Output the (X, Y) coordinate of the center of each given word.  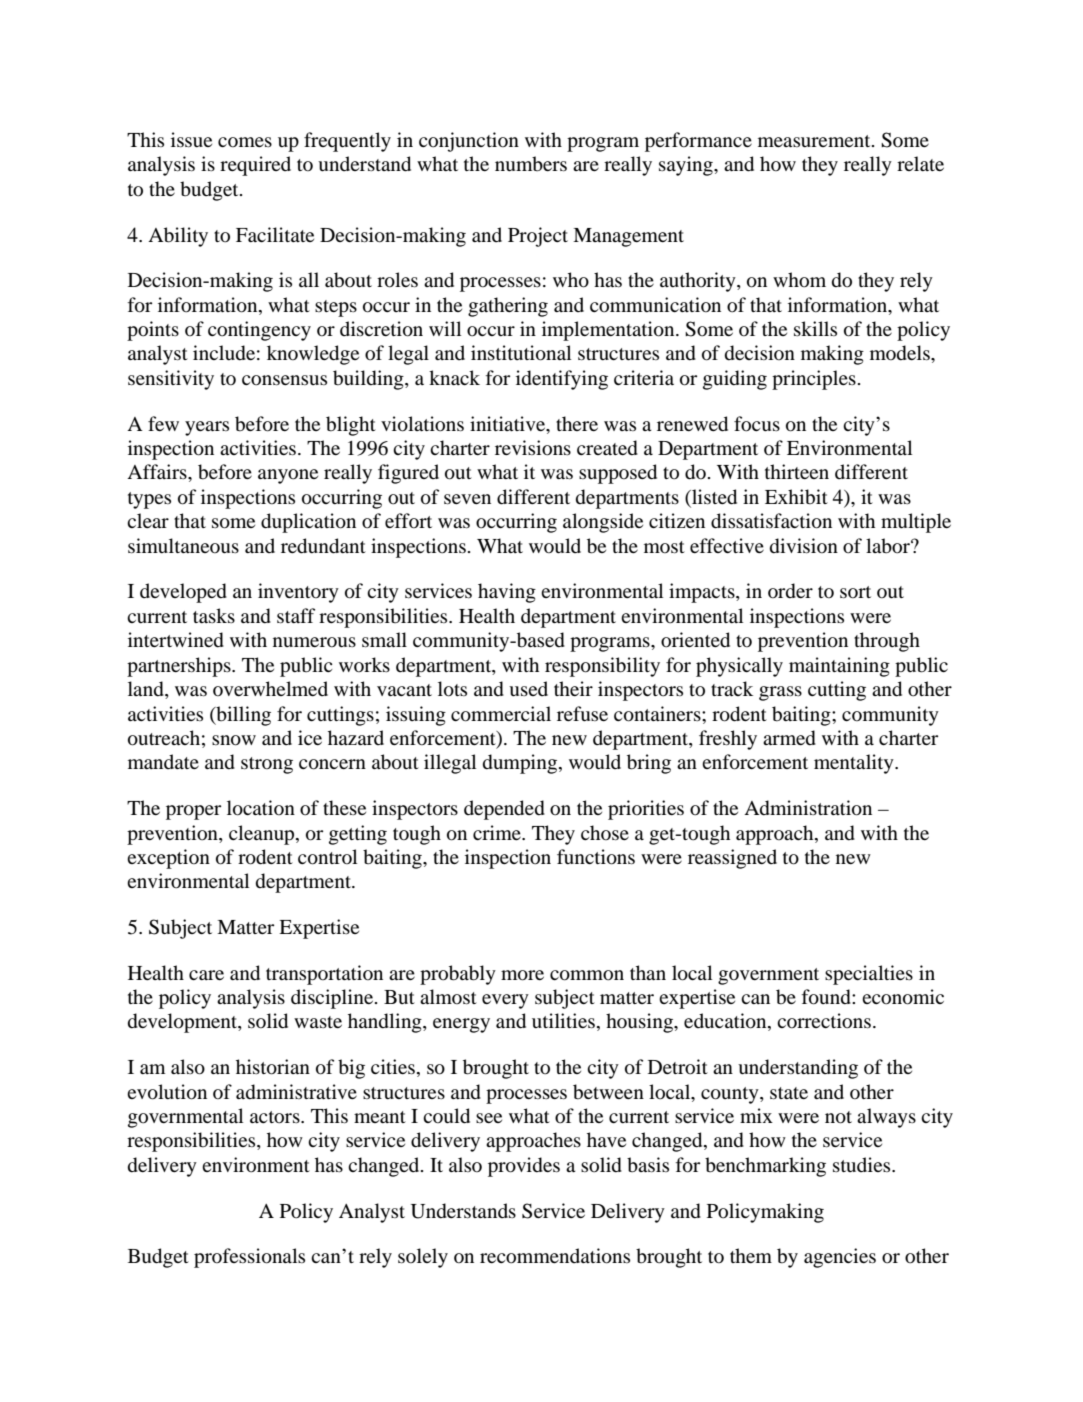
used (528, 689)
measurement (815, 141)
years (207, 428)
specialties (869, 975)
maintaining (839, 667)
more (522, 975)
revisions (533, 448)
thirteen (797, 471)
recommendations (555, 1256)
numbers (531, 164)
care (206, 975)
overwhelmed (270, 688)
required (255, 166)
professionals (249, 1258)
